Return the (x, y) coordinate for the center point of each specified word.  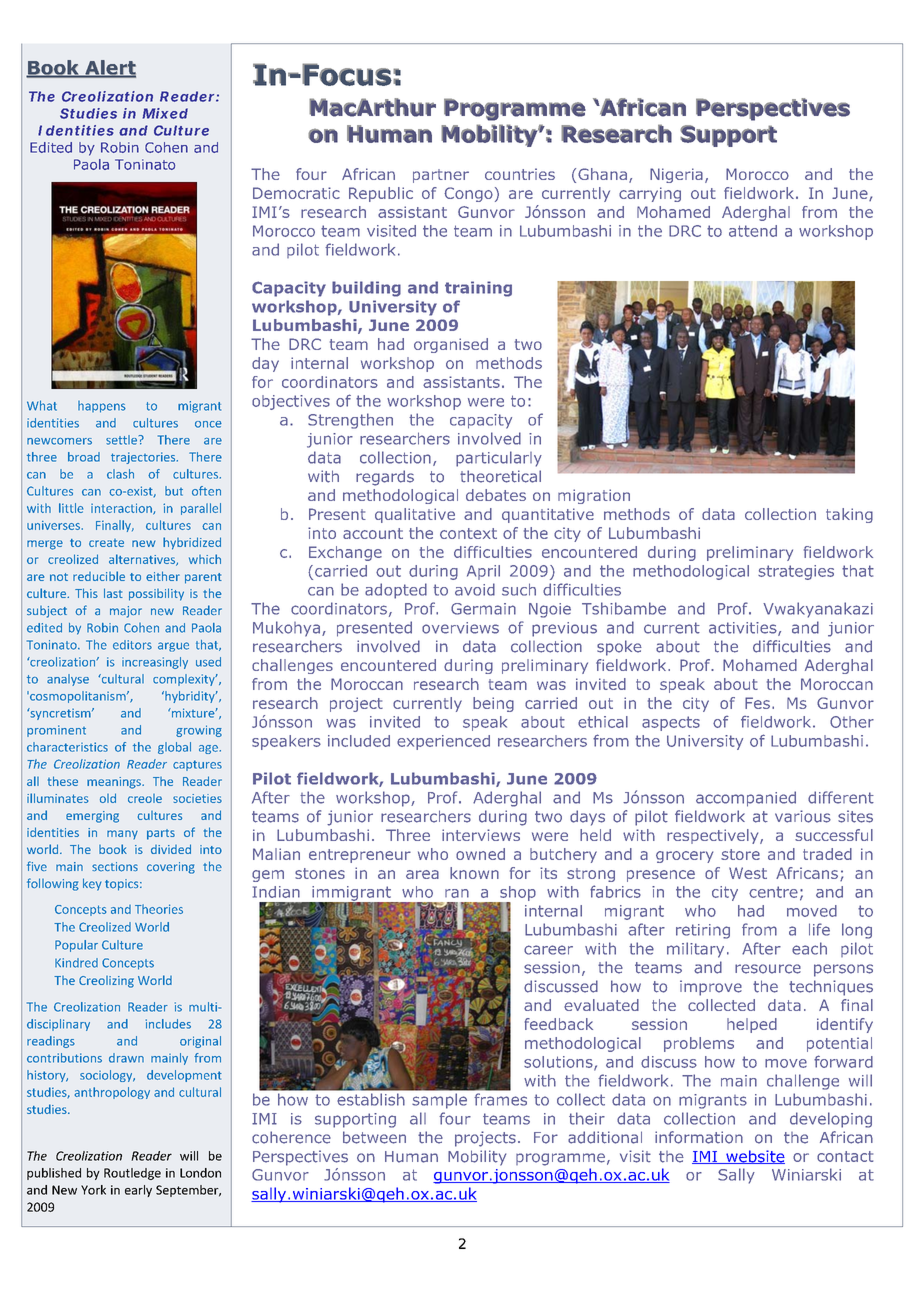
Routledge (132, 1174)
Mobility (477, 1158)
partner (441, 176)
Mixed (165, 113)
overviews (460, 628)
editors (132, 645)
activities (744, 629)
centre (773, 892)
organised (451, 345)
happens (102, 407)
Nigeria (676, 175)
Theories (159, 909)
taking (849, 515)
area (422, 874)
